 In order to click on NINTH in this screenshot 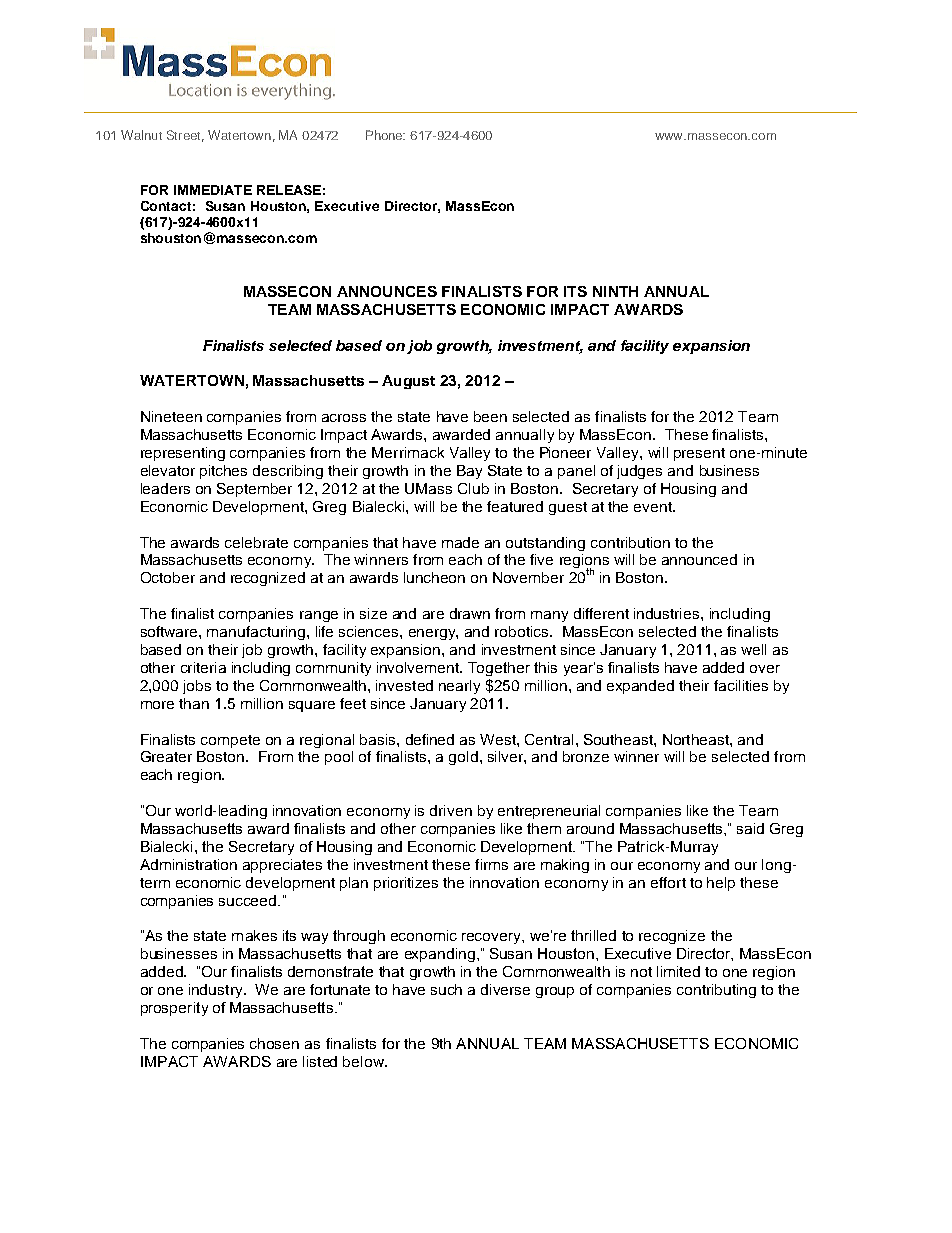, I will do `click(615, 291)`.
